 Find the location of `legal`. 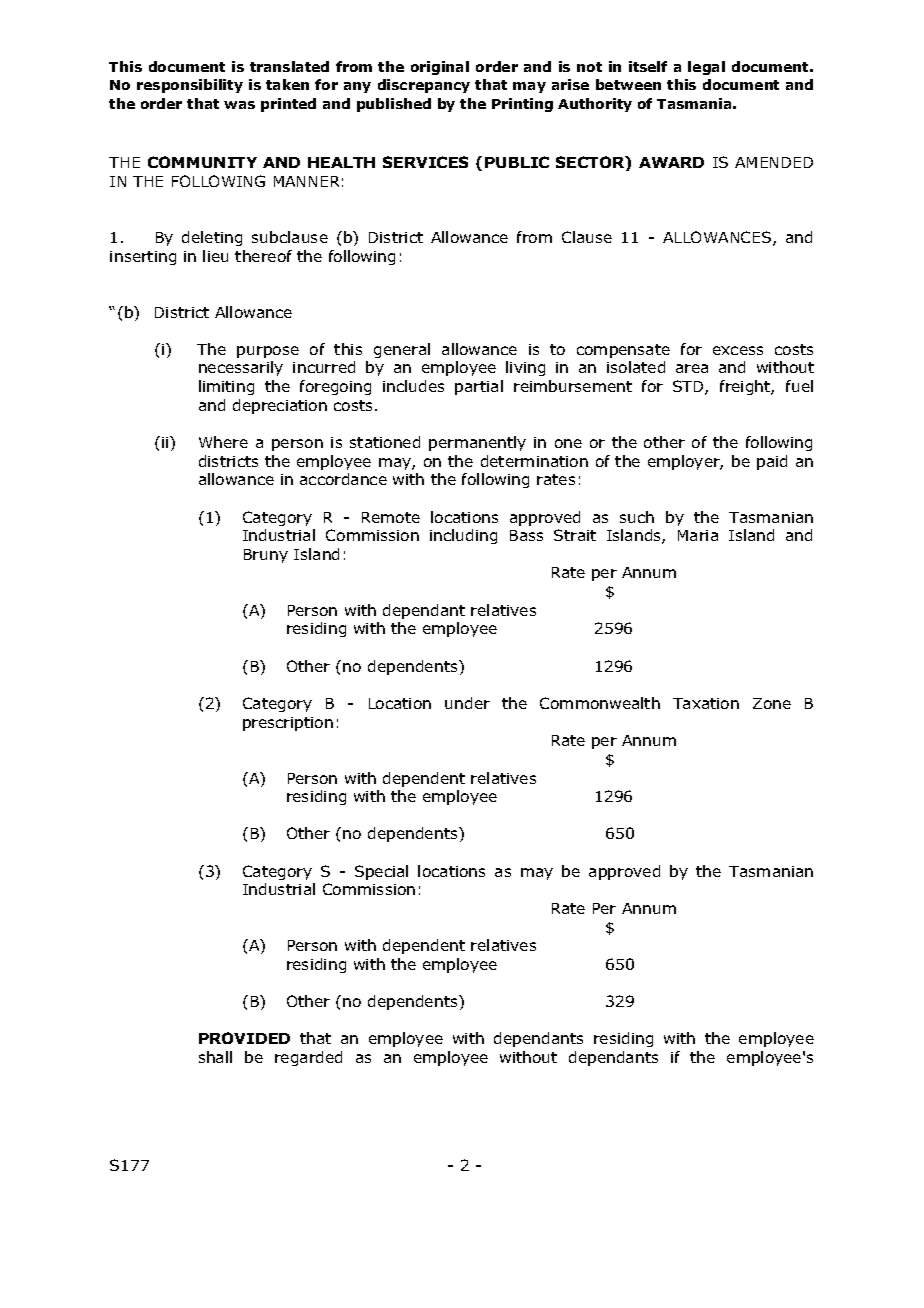

legal is located at coordinates (706, 68).
